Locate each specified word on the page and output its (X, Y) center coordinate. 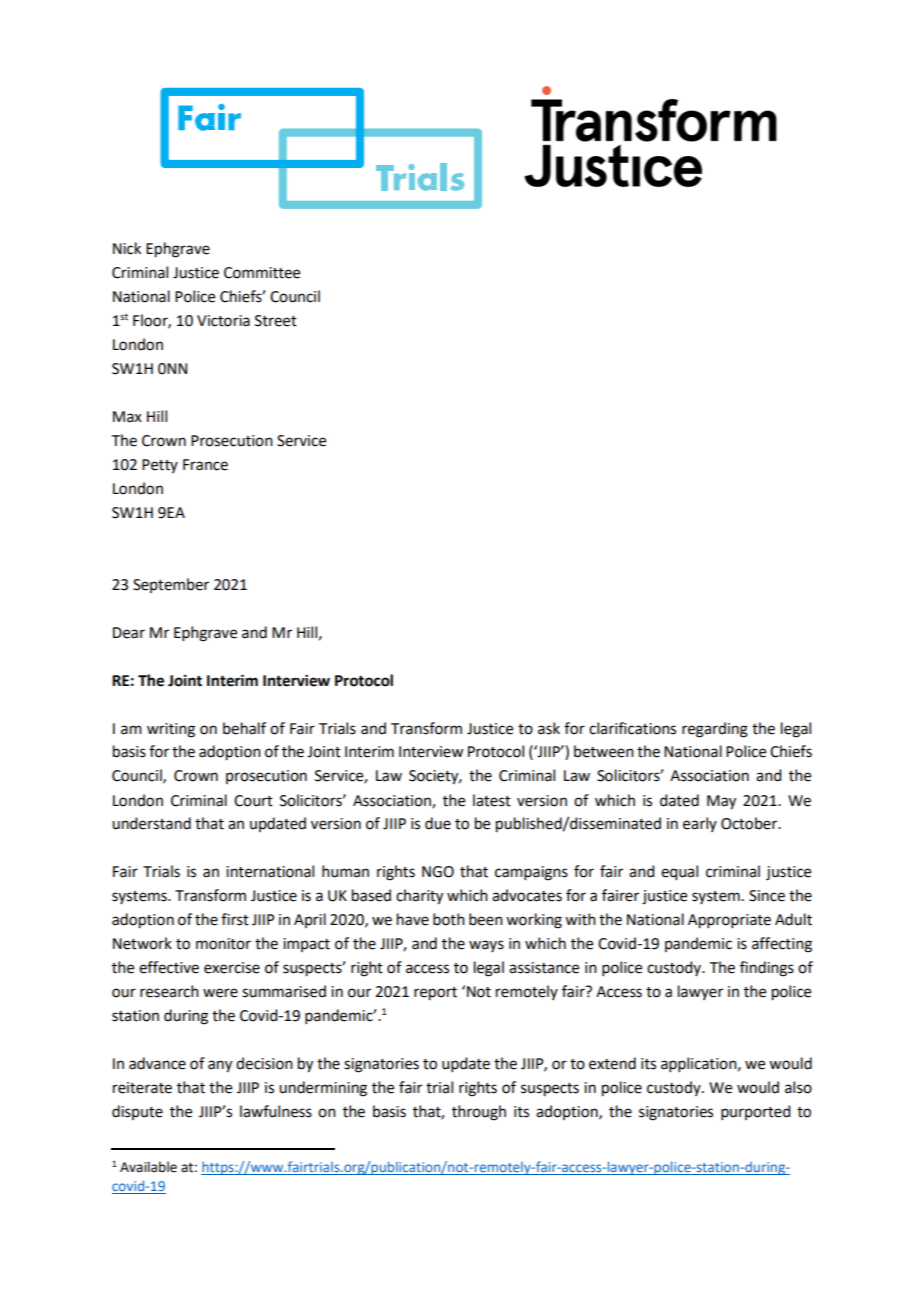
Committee (262, 273)
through (479, 1113)
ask (549, 728)
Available (148, 1167)
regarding (715, 730)
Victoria (223, 321)
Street (276, 321)
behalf (244, 728)
